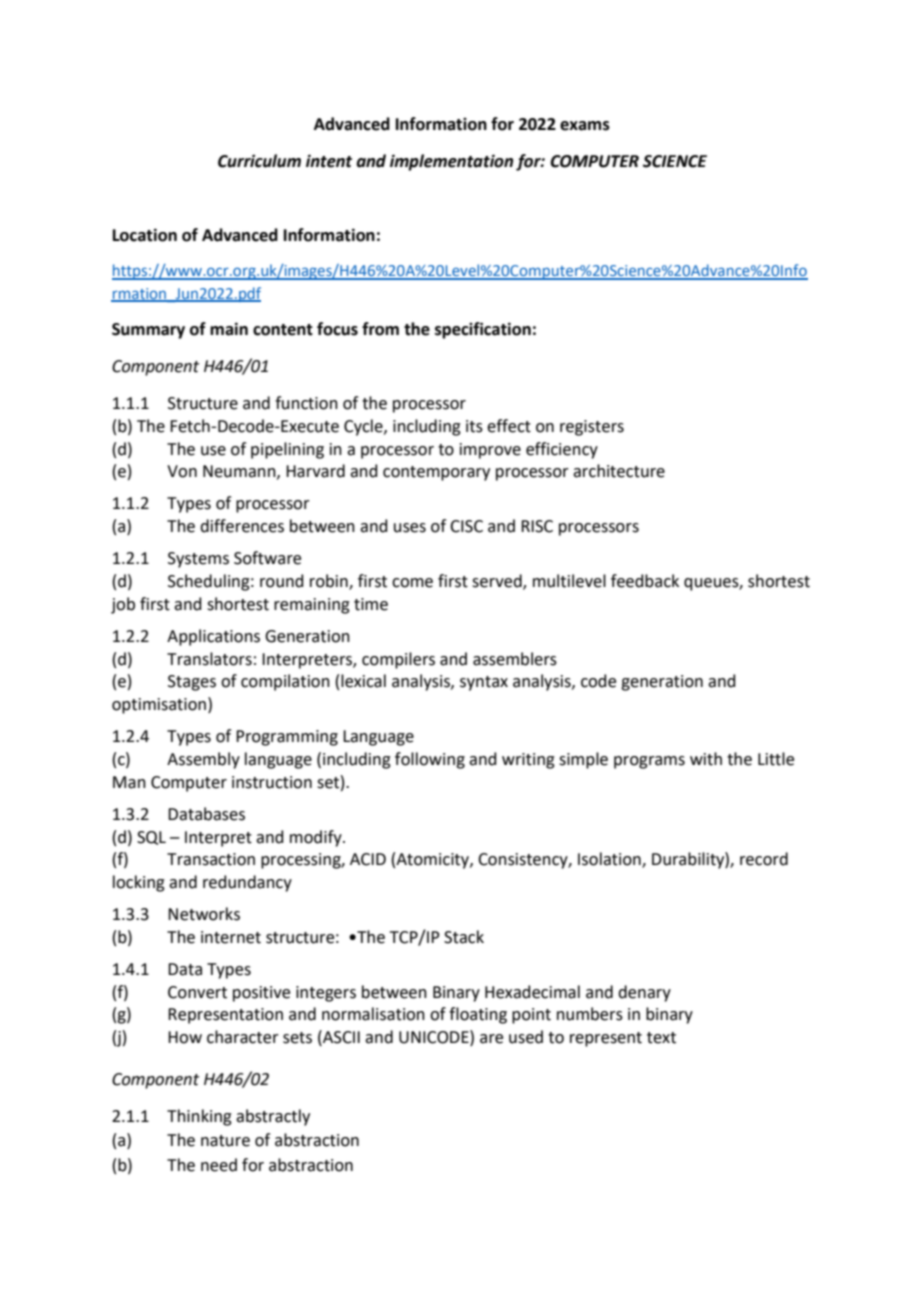  What do you see at coordinates (182, 471) in the screenshot?
I see `Von` at bounding box center [182, 471].
